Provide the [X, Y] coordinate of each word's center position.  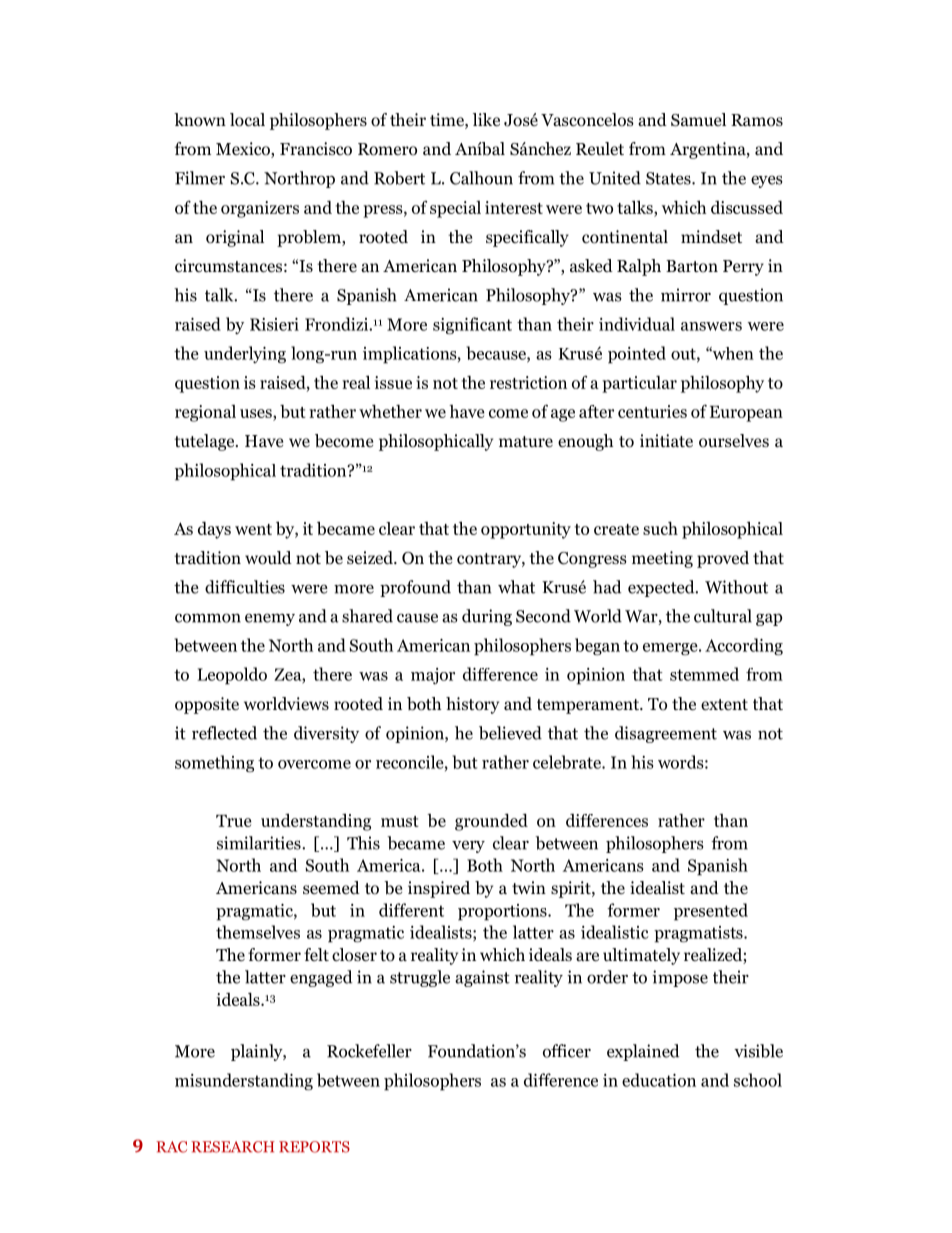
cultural [723, 616]
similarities [260, 843]
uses [257, 415]
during [487, 617]
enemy [270, 619]
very [468, 846]
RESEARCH [233, 1147]
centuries [652, 411]
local [247, 120]
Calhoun [481, 178]
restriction [528, 382]
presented [711, 912]
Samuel [698, 120]
